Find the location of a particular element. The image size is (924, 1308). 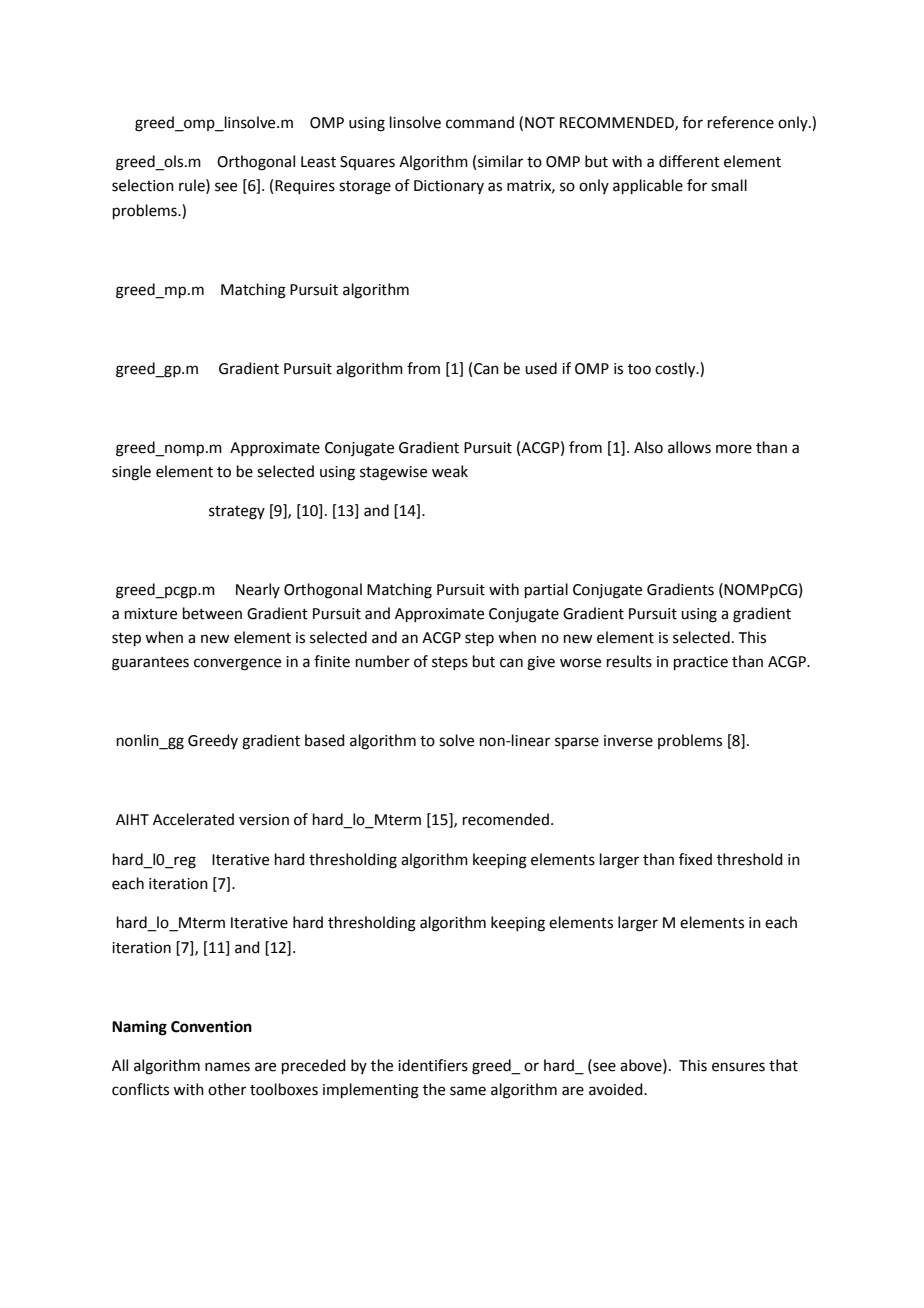

inverse is located at coordinates (628, 741).
